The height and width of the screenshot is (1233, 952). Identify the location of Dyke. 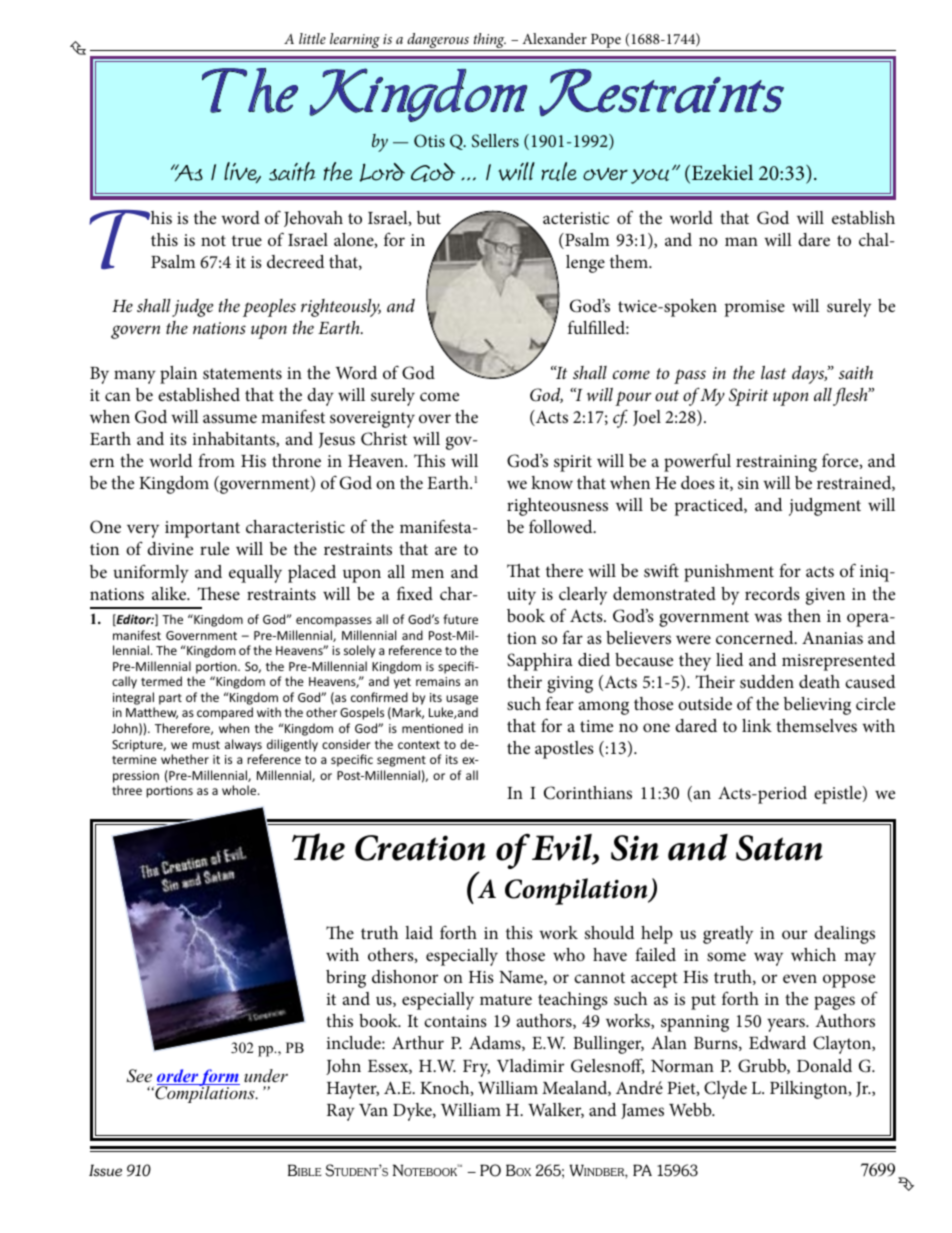
(413, 1112).
